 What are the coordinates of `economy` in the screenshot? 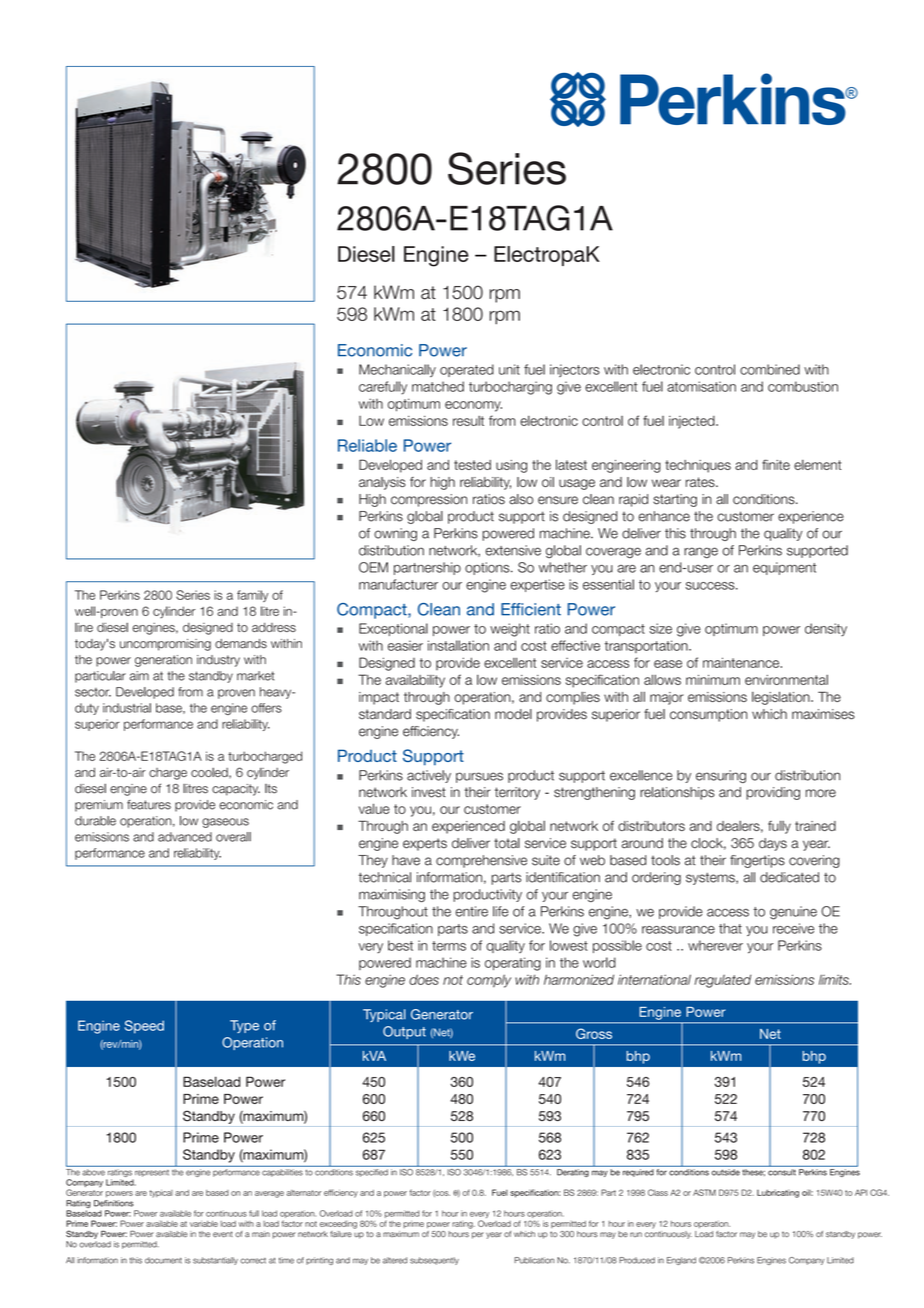 It's located at (473, 406).
